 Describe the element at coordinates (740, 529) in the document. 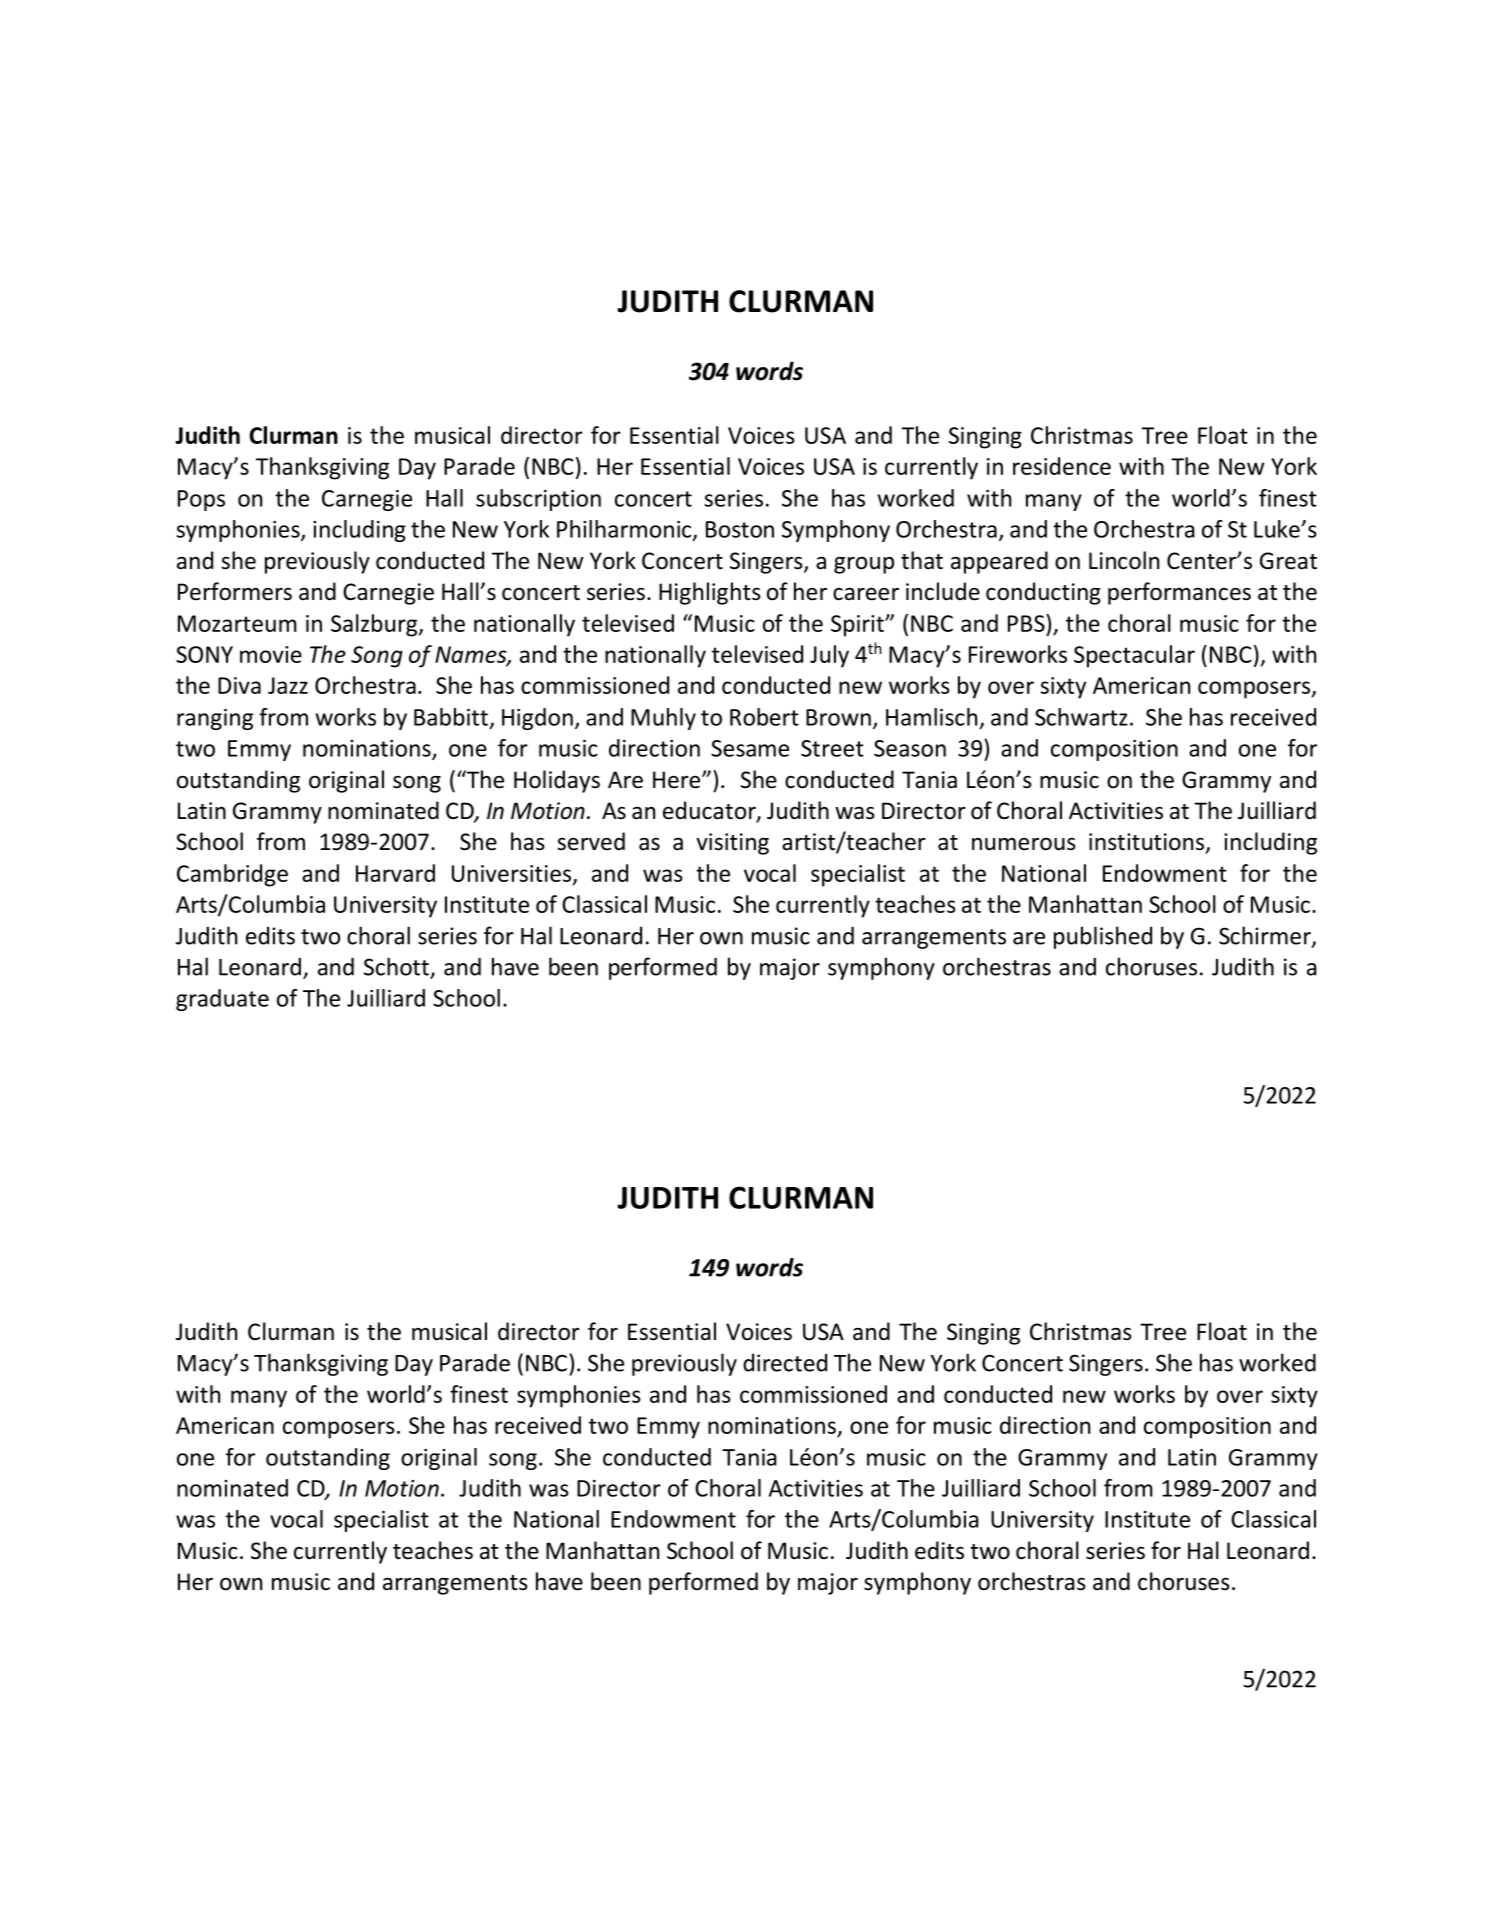

I see `Boston` at that location.
